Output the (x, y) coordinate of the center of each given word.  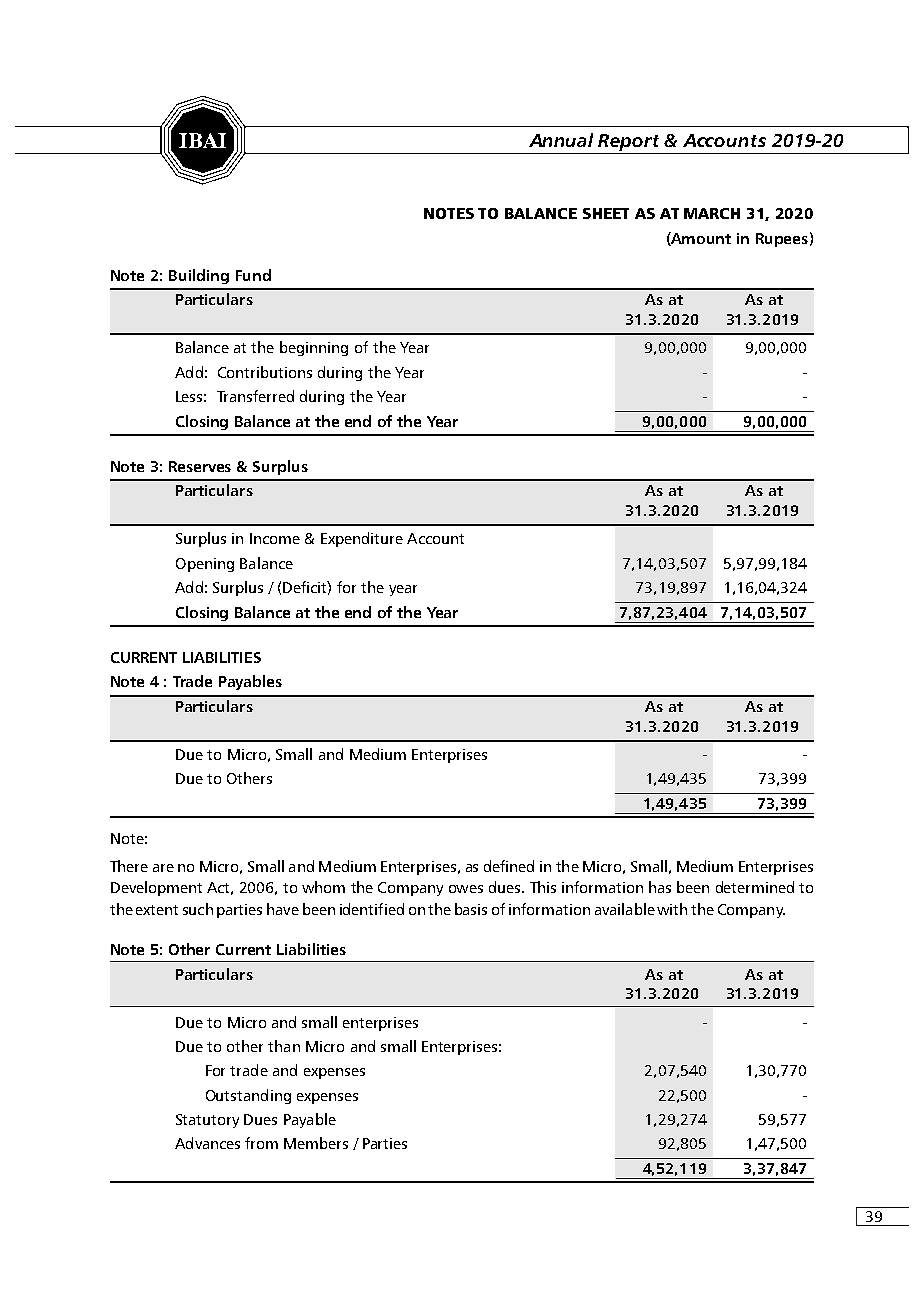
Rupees (782, 240)
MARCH (712, 213)
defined (509, 866)
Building (199, 276)
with (672, 909)
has (660, 887)
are (163, 868)
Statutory (207, 1121)
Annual (561, 140)
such (198, 909)
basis (471, 909)
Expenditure (362, 539)
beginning (314, 348)
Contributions (265, 372)
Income (275, 538)
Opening (205, 565)
